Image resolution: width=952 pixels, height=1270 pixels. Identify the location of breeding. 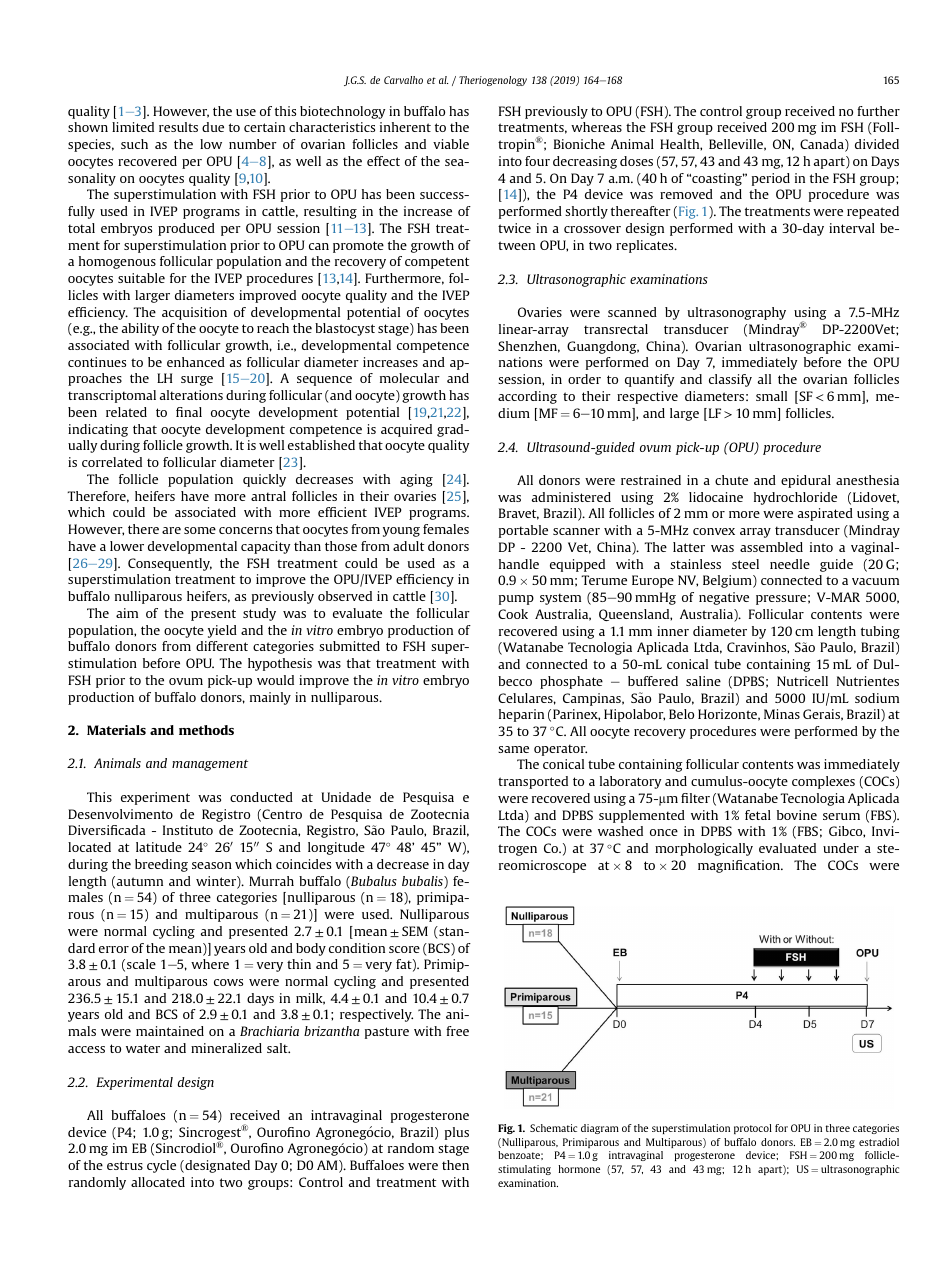
(161, 865).
